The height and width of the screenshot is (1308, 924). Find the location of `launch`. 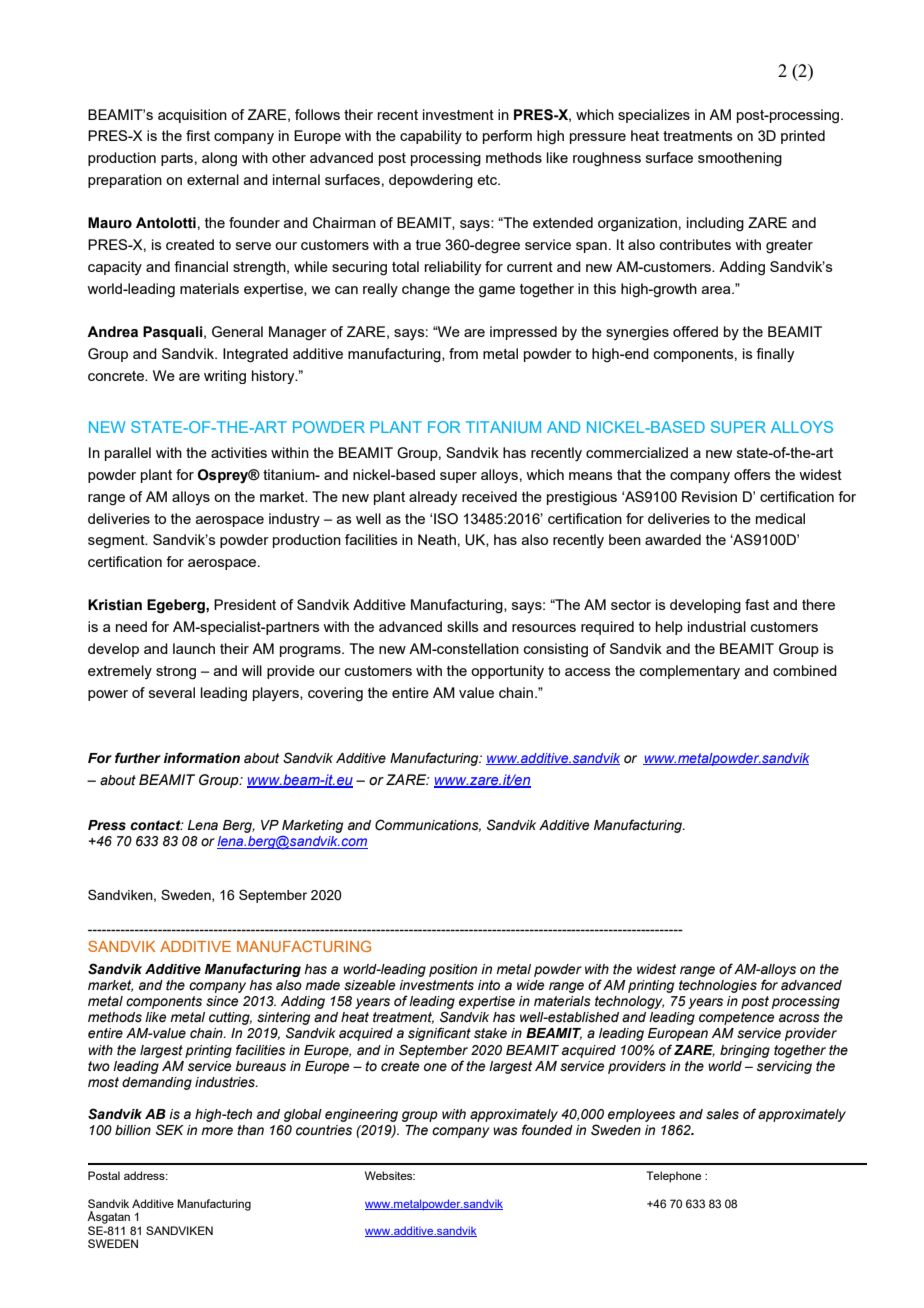

launch is located at coordinates (194, 648).
